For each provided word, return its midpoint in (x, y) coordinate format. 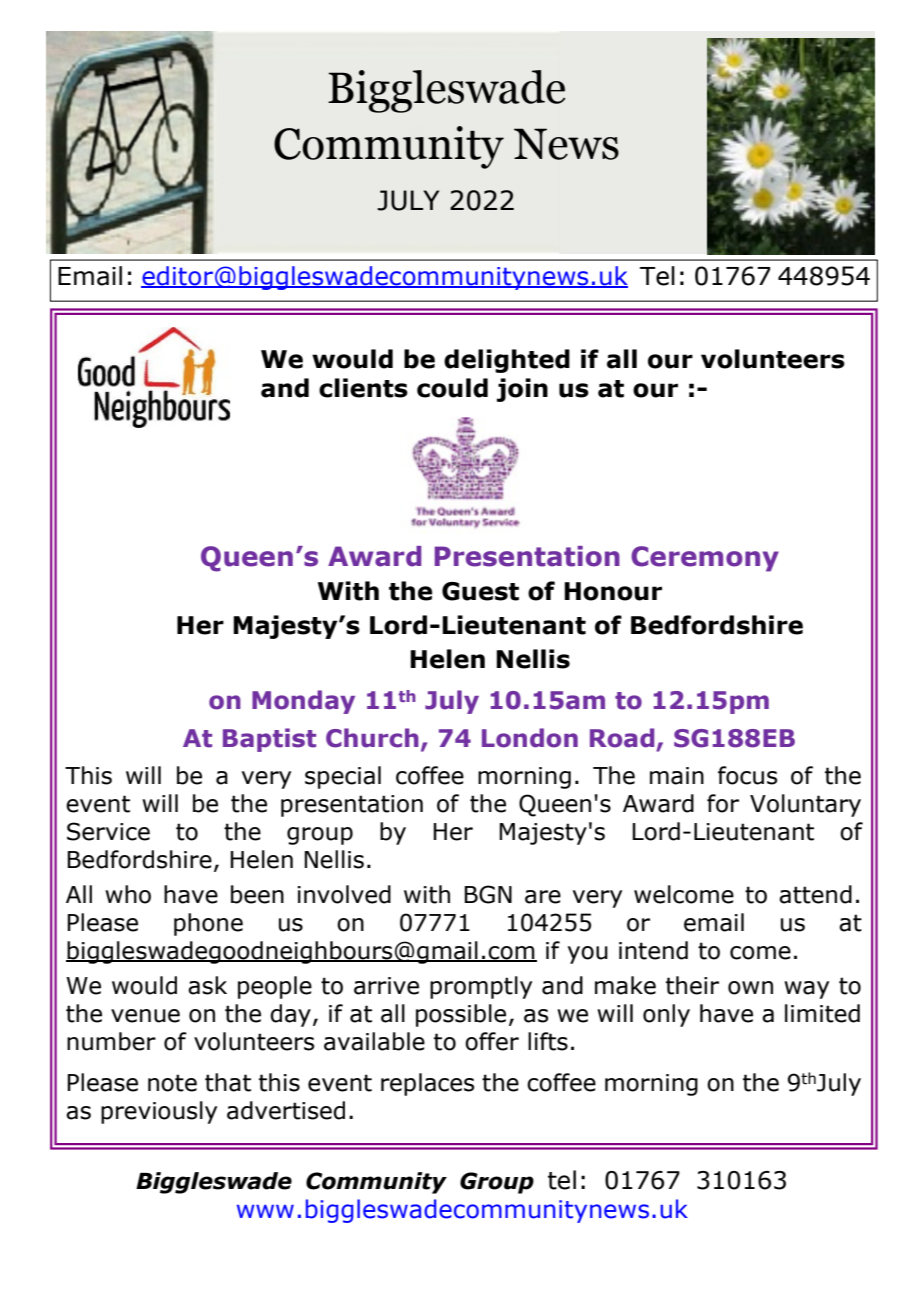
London (530, 738)
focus (747, 775)
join (522, 390)
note (172, 1083)
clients (363, 388)
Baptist (269, 740)
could (452, 388)
